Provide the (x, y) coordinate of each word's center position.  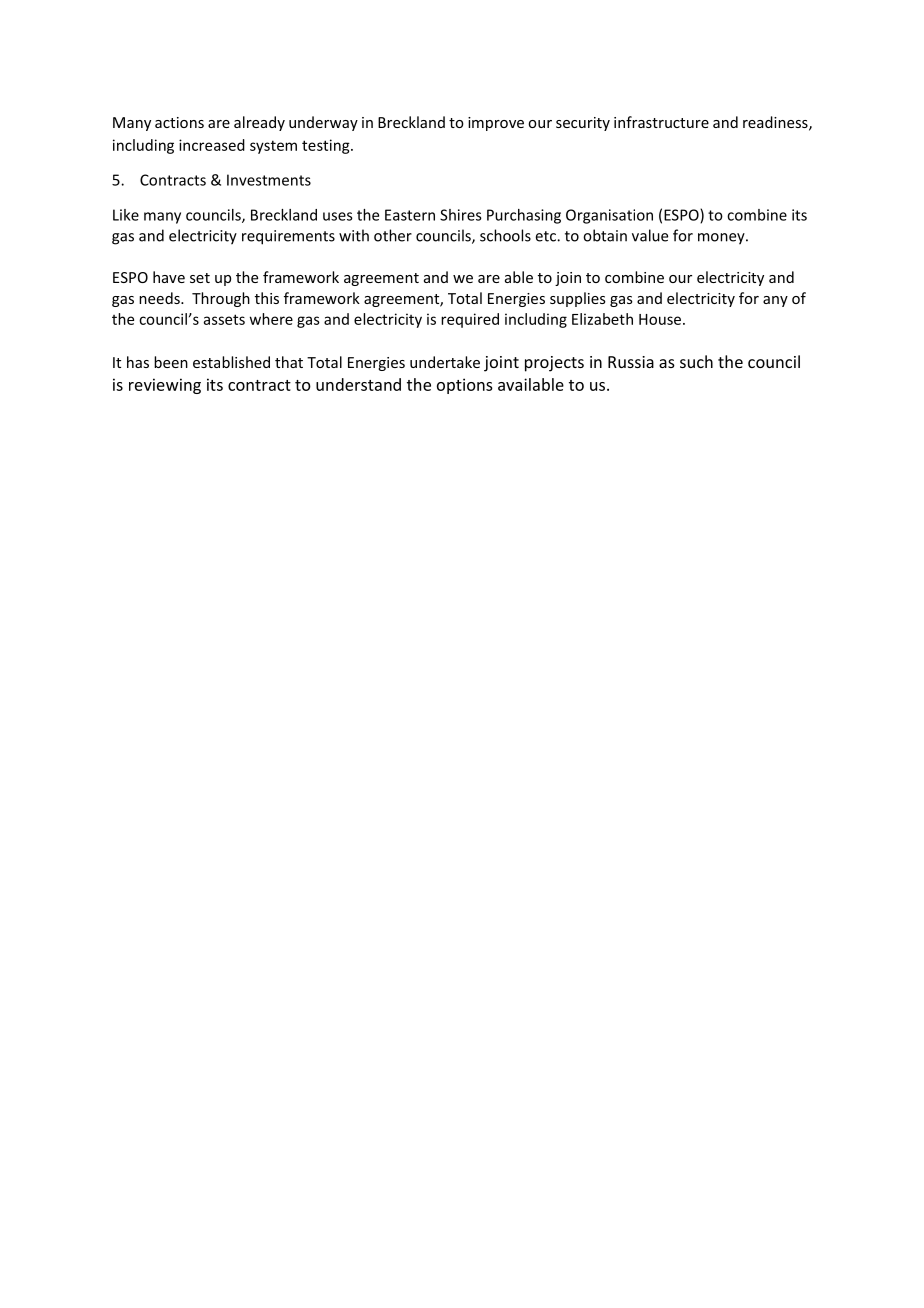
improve (496, 124)
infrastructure (661, 122)
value (650, 235)
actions (179, 122)
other (393, 235)
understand (358, 384)
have (169, 277)
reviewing (165, 386)
